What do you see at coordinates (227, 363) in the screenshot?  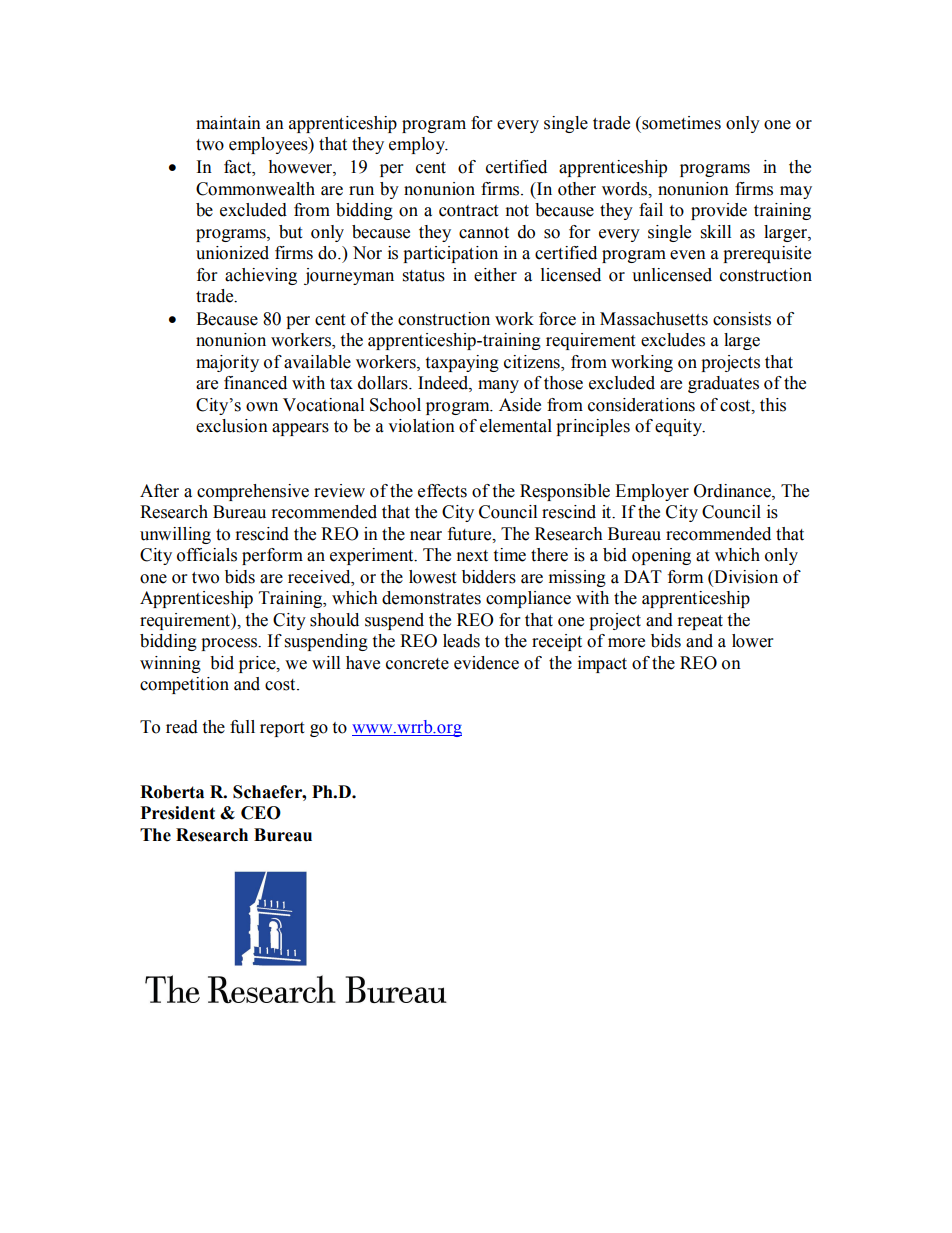 I see `majority` at bounding box center [227, 363].
